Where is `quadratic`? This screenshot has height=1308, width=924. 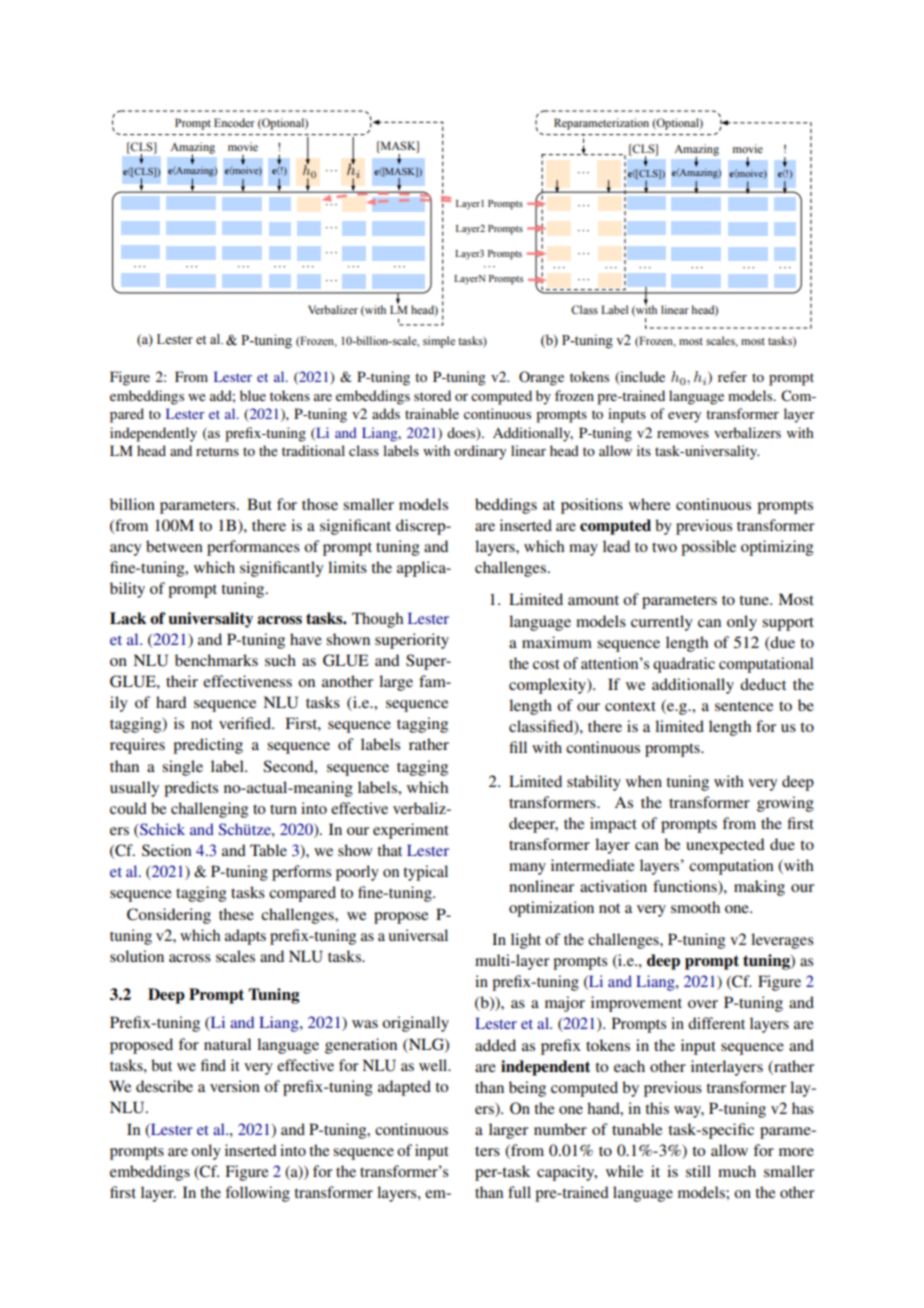
quadratic is located at coordinates (684, 665).
